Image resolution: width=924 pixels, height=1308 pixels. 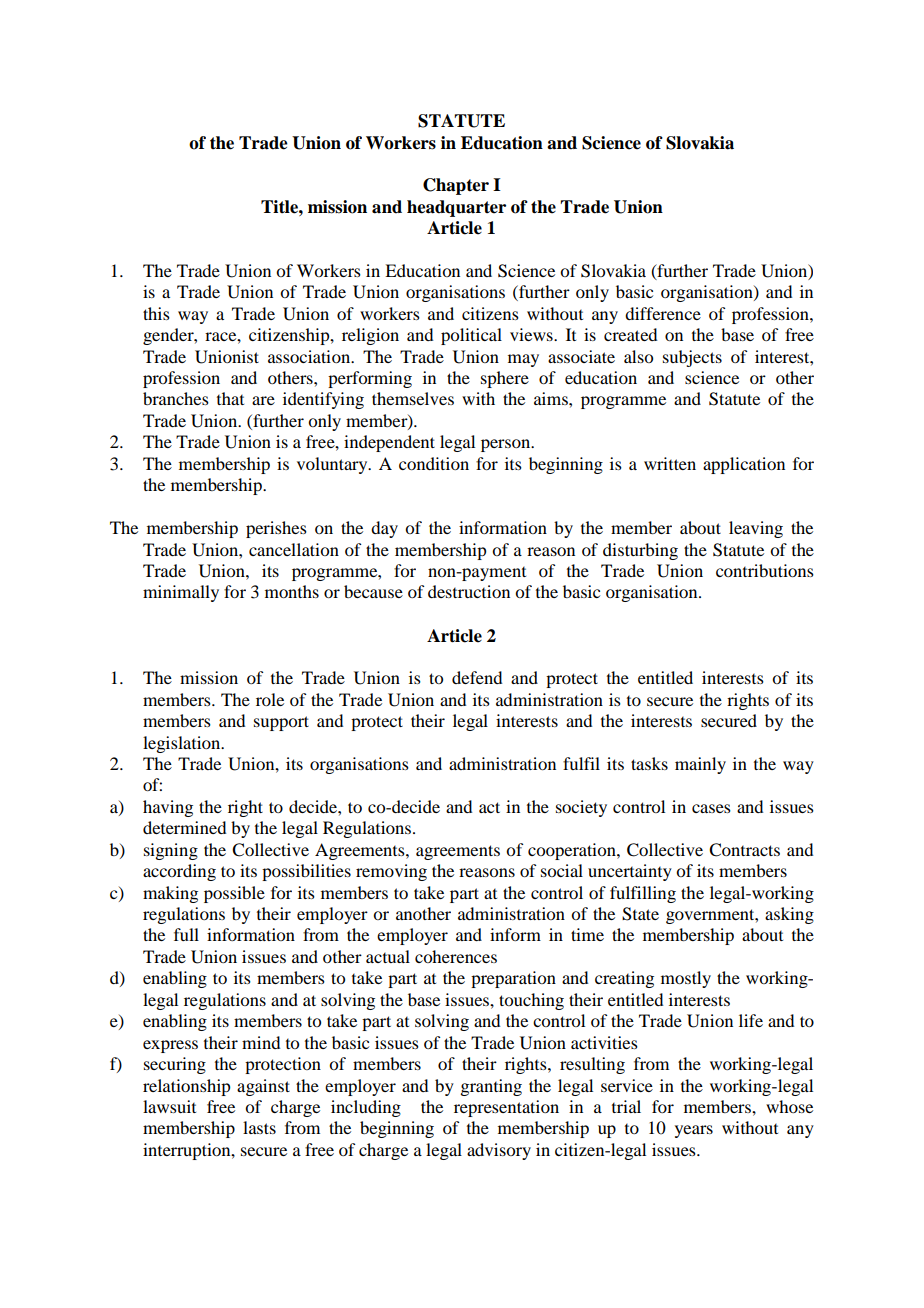 What do you see at coordinates (506, 1108) in the screenshot?
I see `representation` at bounding box center [506, 1108].
